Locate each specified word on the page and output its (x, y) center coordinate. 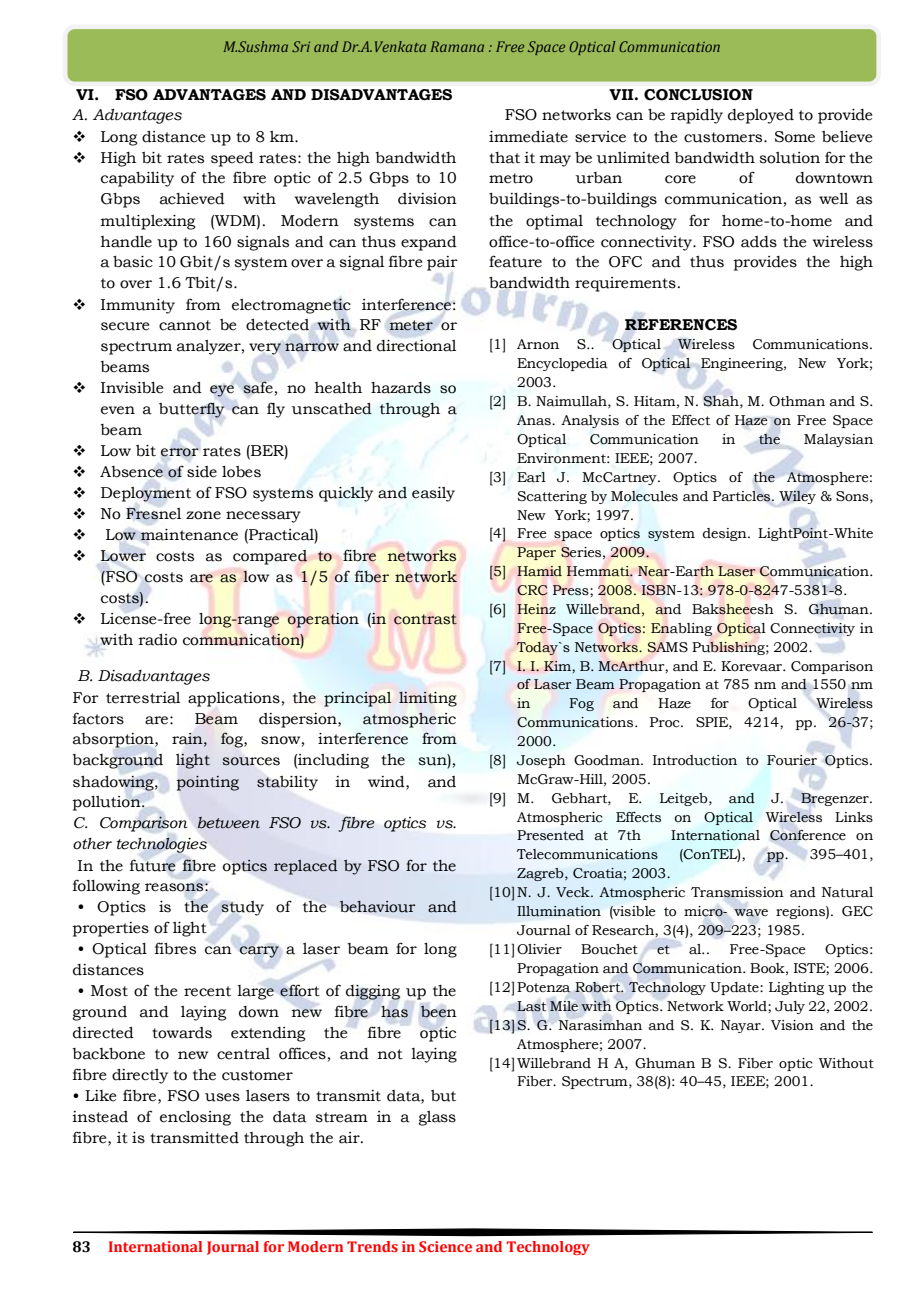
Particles (743, 496)
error (180, 452)
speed (232, 159)
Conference (808, 835)
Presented (550, 835)
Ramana (457, 46)
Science (445, 1246)
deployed (761, 116)
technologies (162, 845)
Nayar (742, 1026)
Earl (531, 477)
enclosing (195, 1118)
